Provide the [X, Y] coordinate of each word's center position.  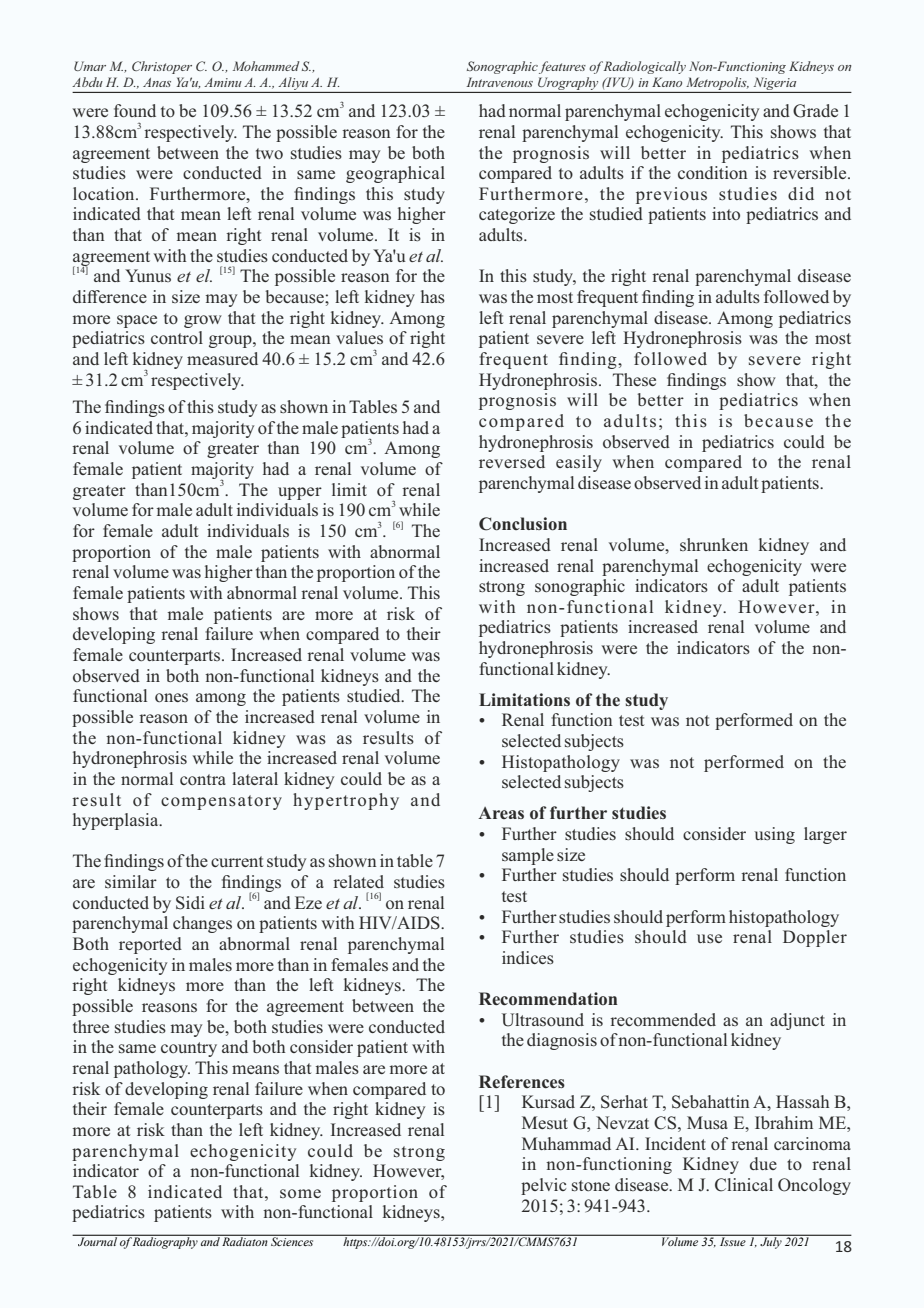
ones [171, 697]
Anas [157, 82]
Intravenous [499, 82]
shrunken [714, 544]
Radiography [166, 1242]
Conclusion [523, 524]
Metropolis [717, 83]
